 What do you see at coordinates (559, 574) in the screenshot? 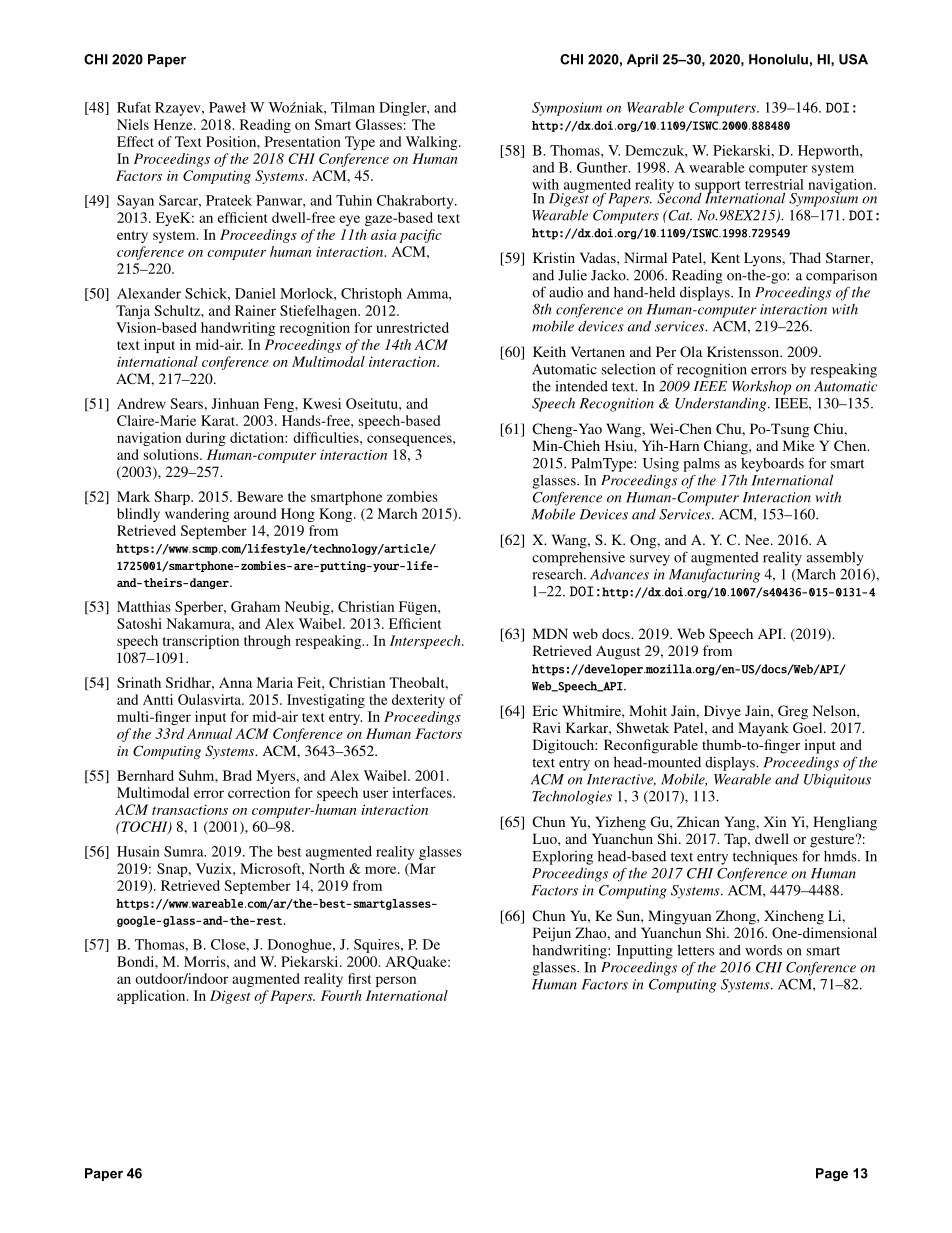
I see `research` at bounding box center [559, 574].
